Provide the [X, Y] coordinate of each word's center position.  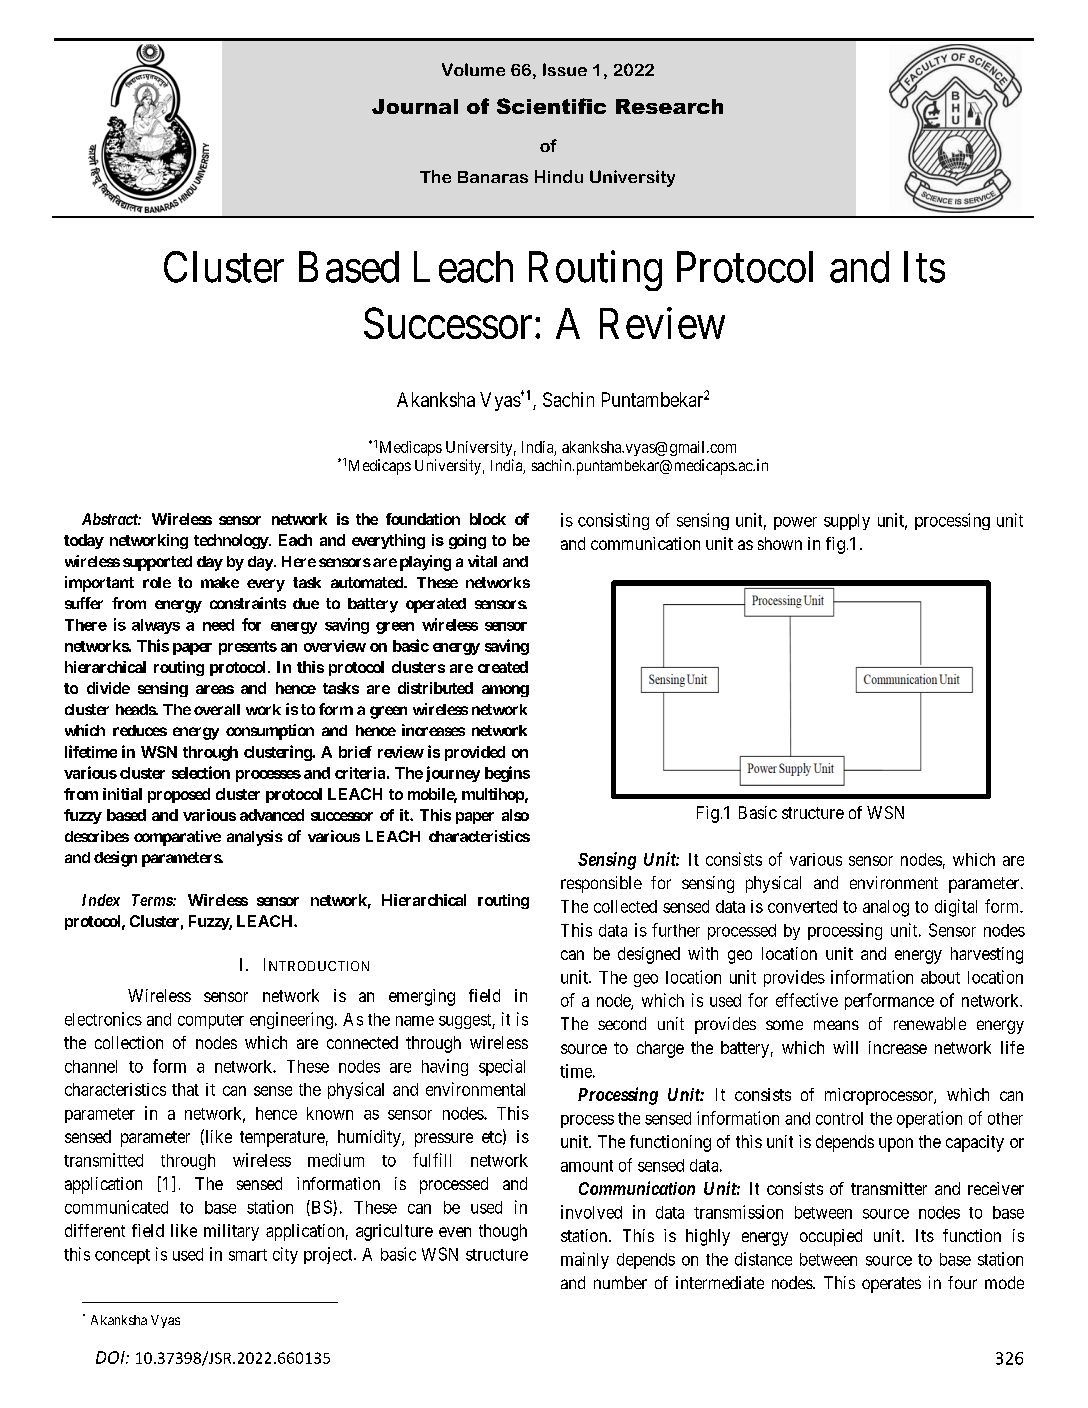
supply [847, 522]
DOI [111, 1357]
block [488, 519]
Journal [415, 106]
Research [669, 106]
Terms [153, 900]
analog [886, 908]
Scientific [551, 106]
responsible [601, 884]
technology [231, 541]
